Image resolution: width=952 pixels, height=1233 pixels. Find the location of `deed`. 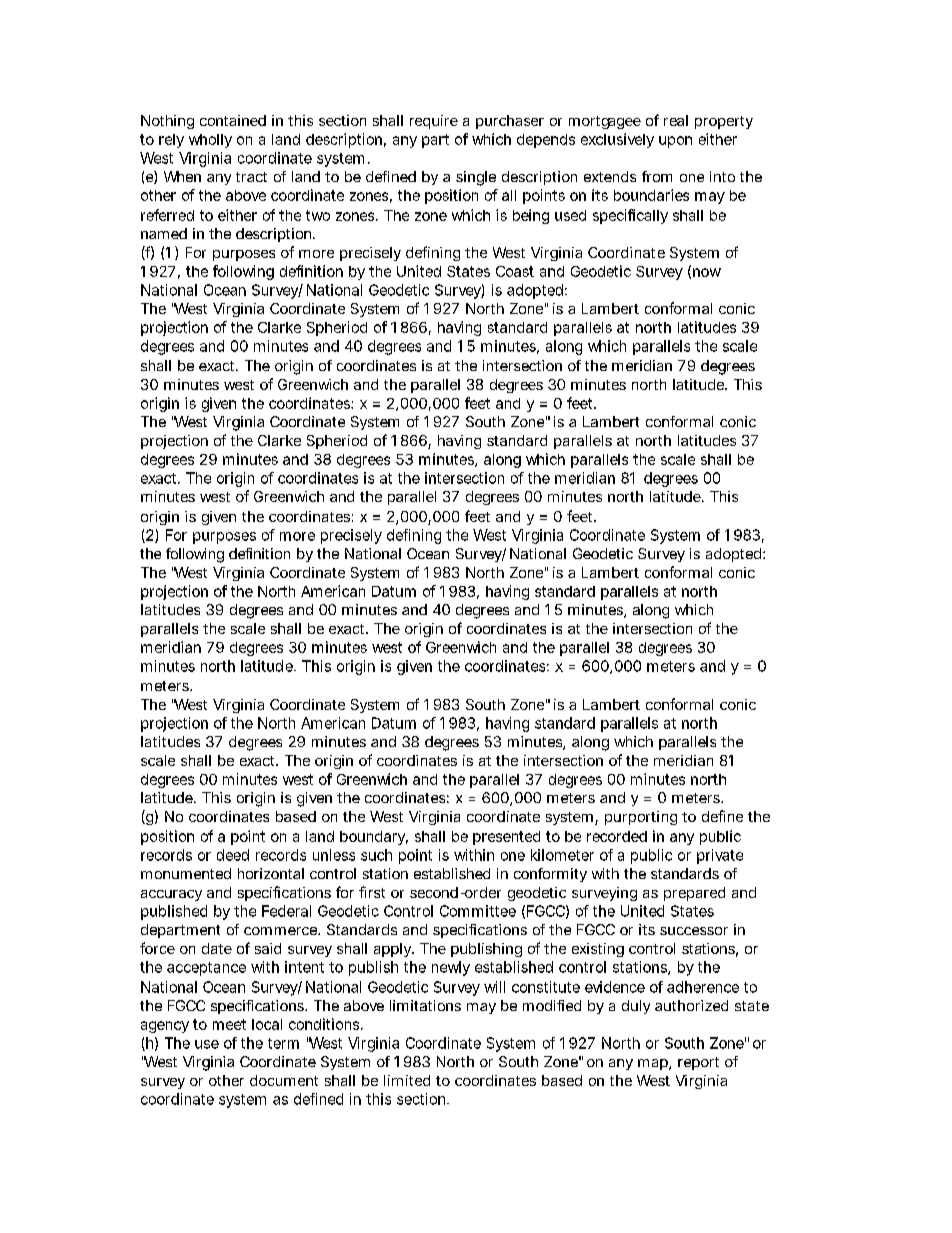

deed is located at coordinates (233, 855).
